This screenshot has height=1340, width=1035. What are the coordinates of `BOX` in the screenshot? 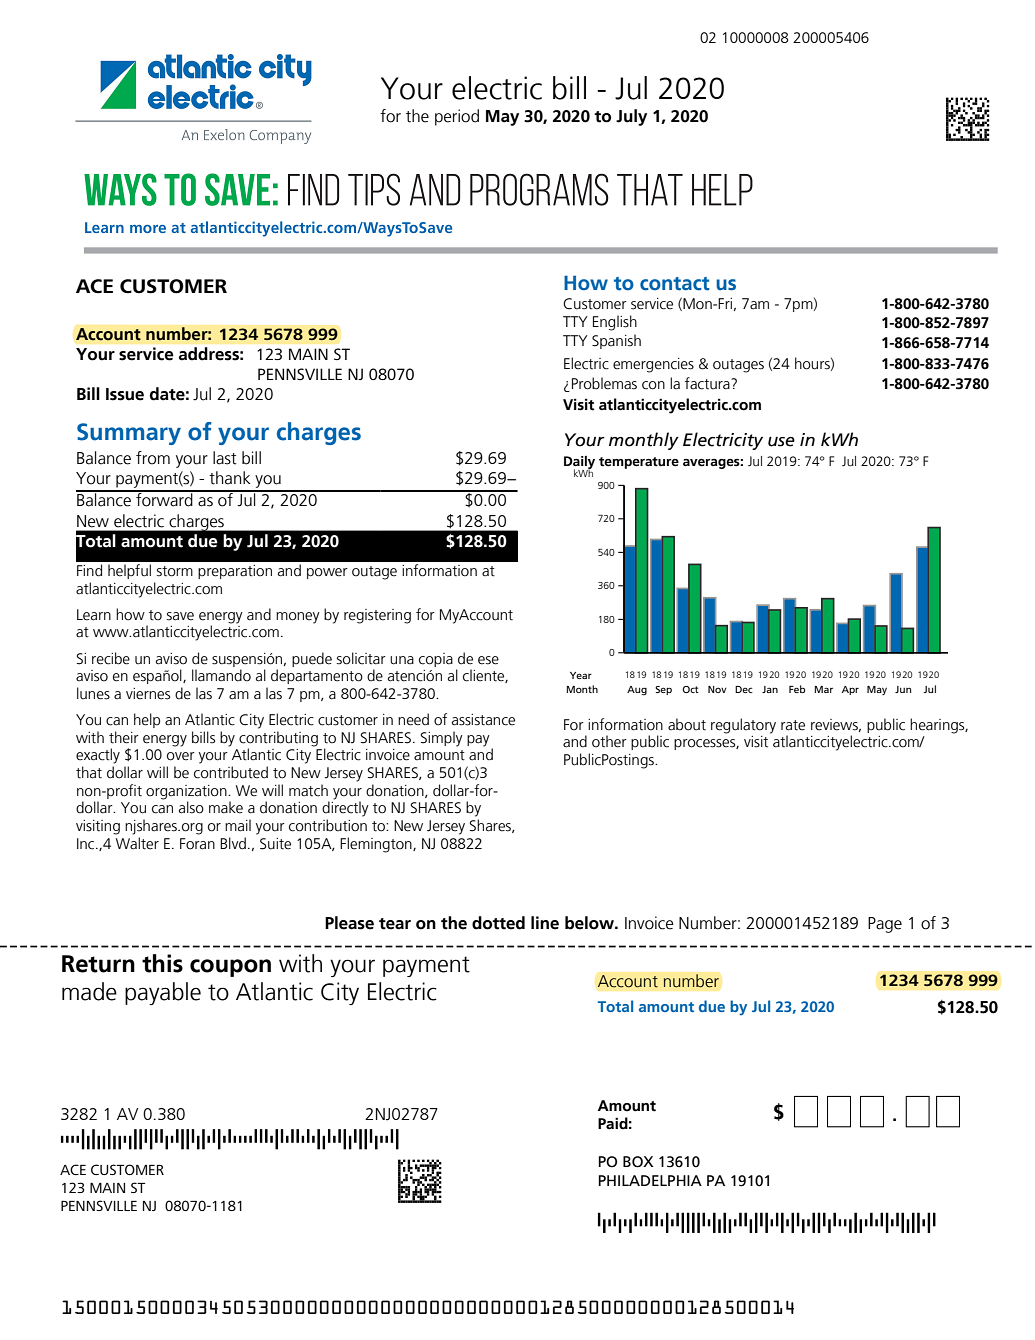 It's located at (638, 1162).
